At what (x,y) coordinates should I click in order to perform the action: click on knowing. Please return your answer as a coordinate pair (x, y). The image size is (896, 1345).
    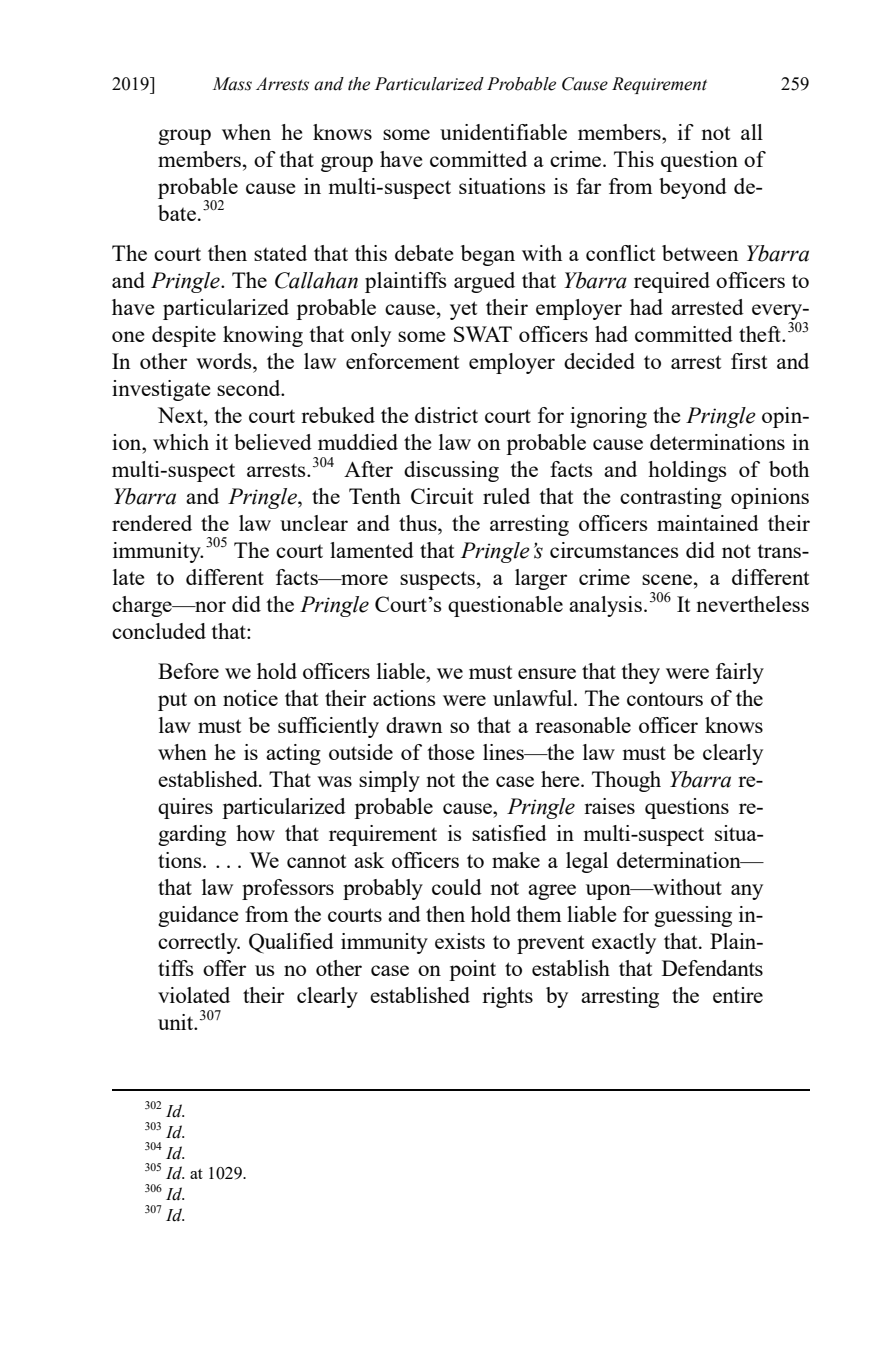
    Looking at the image, I should click on (263, 336).
